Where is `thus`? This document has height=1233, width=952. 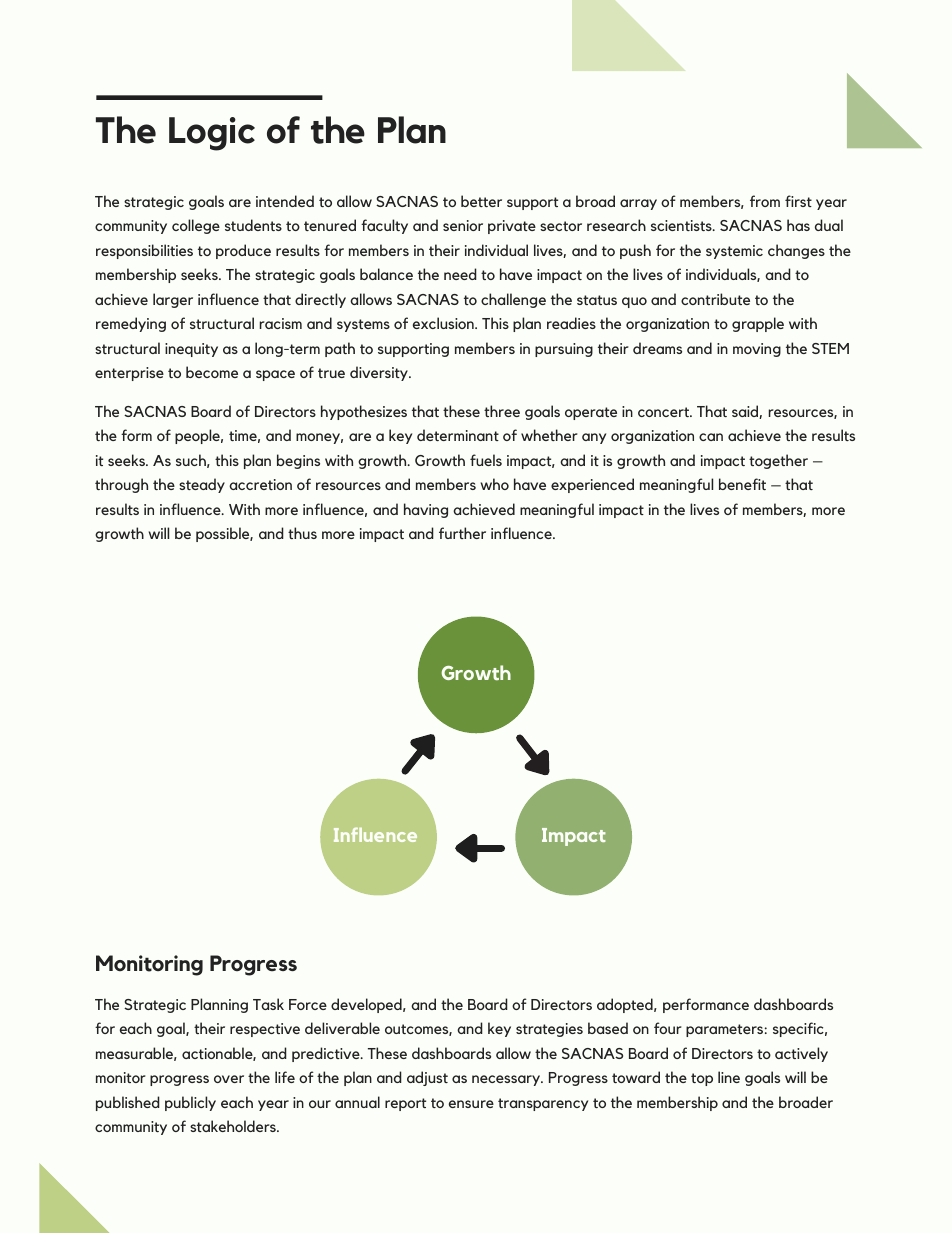
thus is located at coordinates (302, 533).
